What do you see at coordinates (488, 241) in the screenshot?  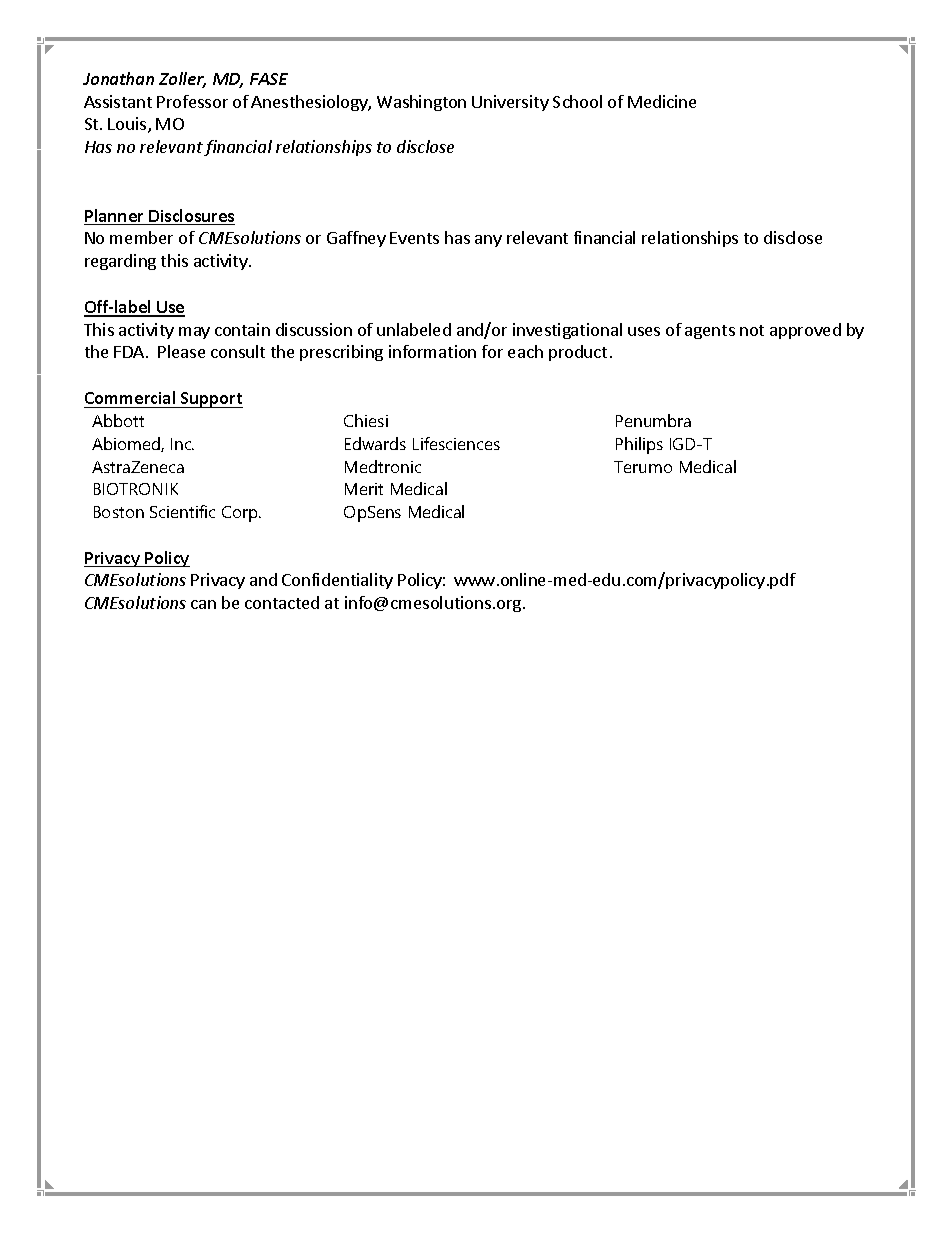 I see `any` at bounding box center [488, 241].
